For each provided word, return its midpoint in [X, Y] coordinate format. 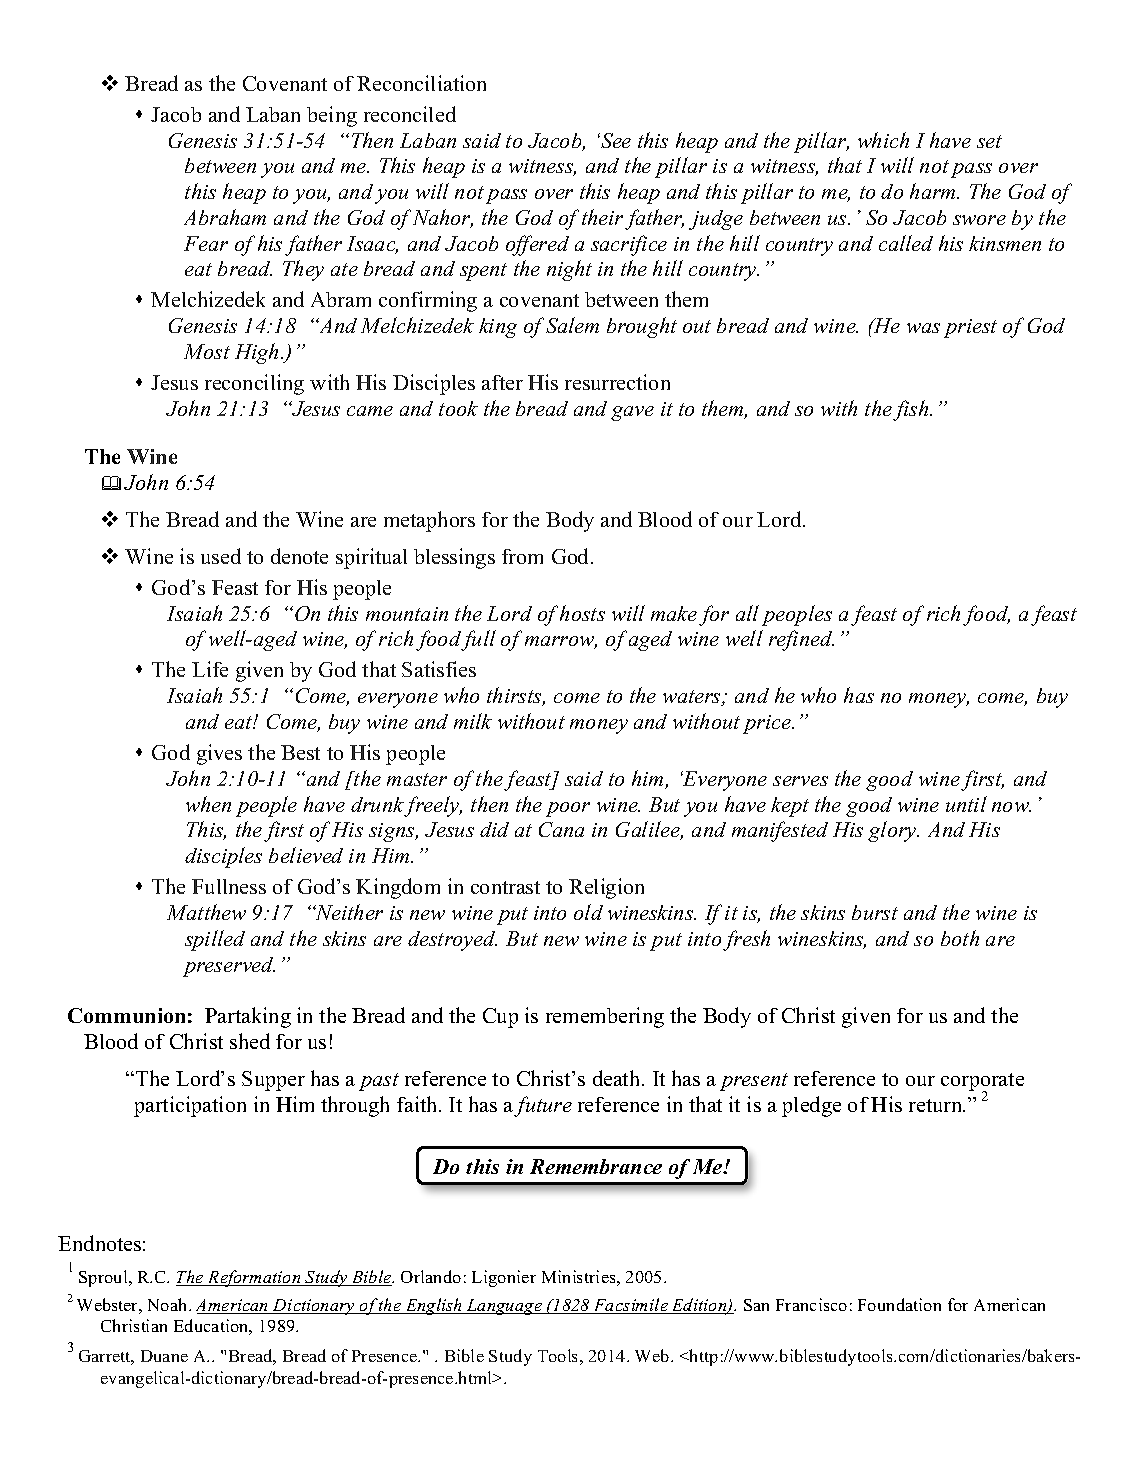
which [883, 140]
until [966, 804]
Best [300, 752]
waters [693, 698]
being [332, 116]
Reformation [254, 1278]
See [615, 140]
